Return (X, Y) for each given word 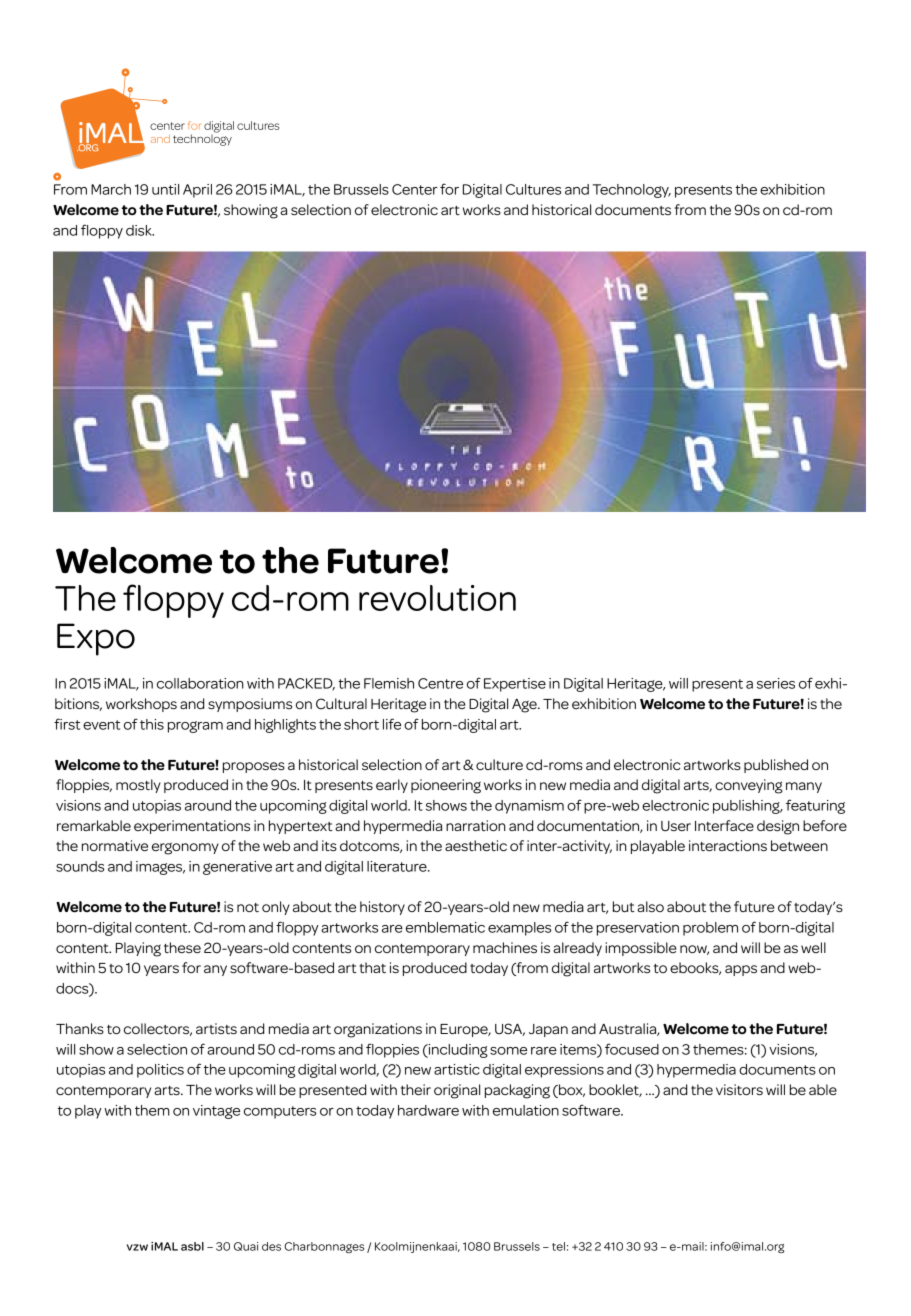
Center (415, 189)
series (776, 683)
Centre (440, 683)
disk (140, 230)
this (152, 724)
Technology (632, 191)
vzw (137, 1247)
